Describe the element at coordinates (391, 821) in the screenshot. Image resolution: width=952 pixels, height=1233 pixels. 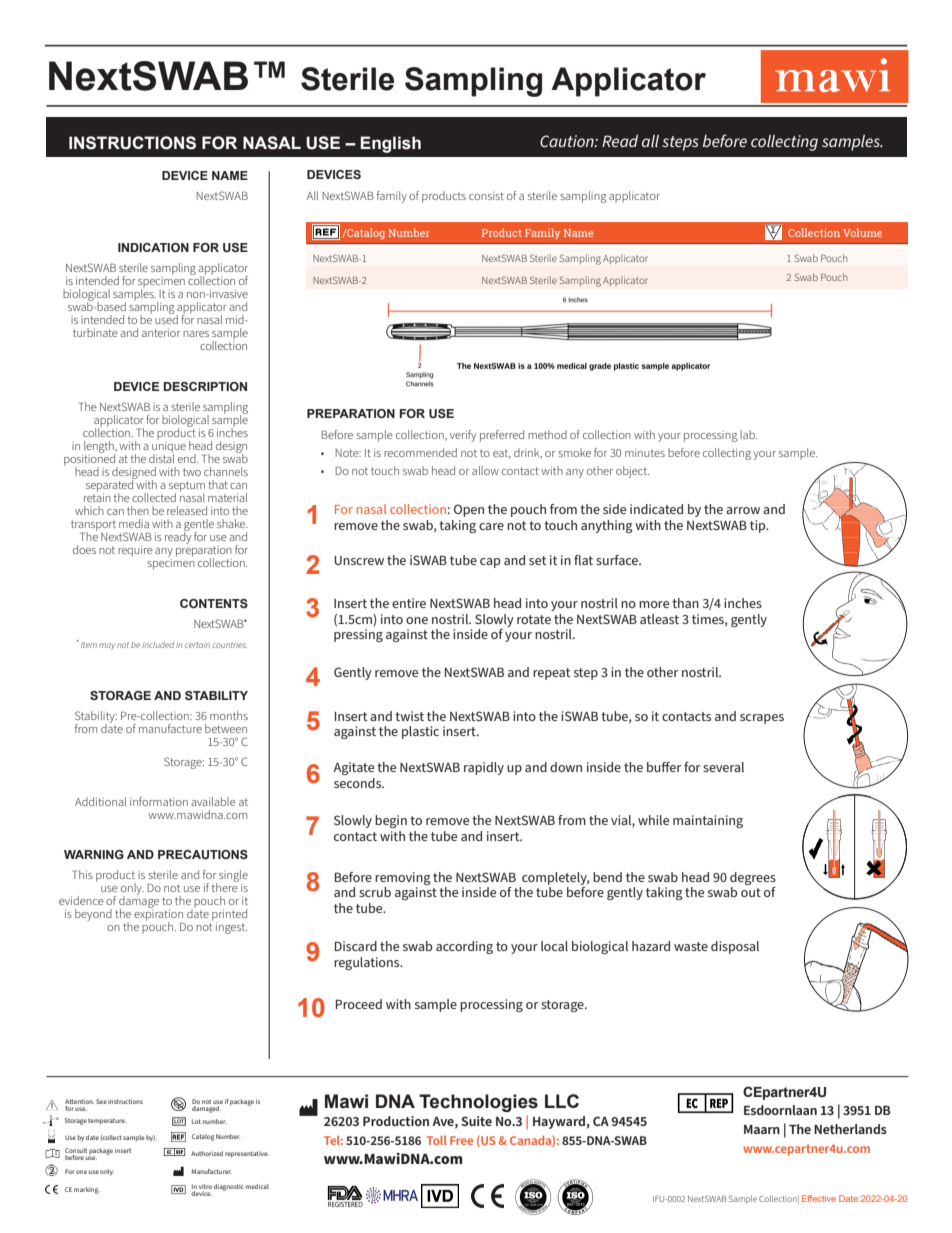
I see `begin` at that location.
